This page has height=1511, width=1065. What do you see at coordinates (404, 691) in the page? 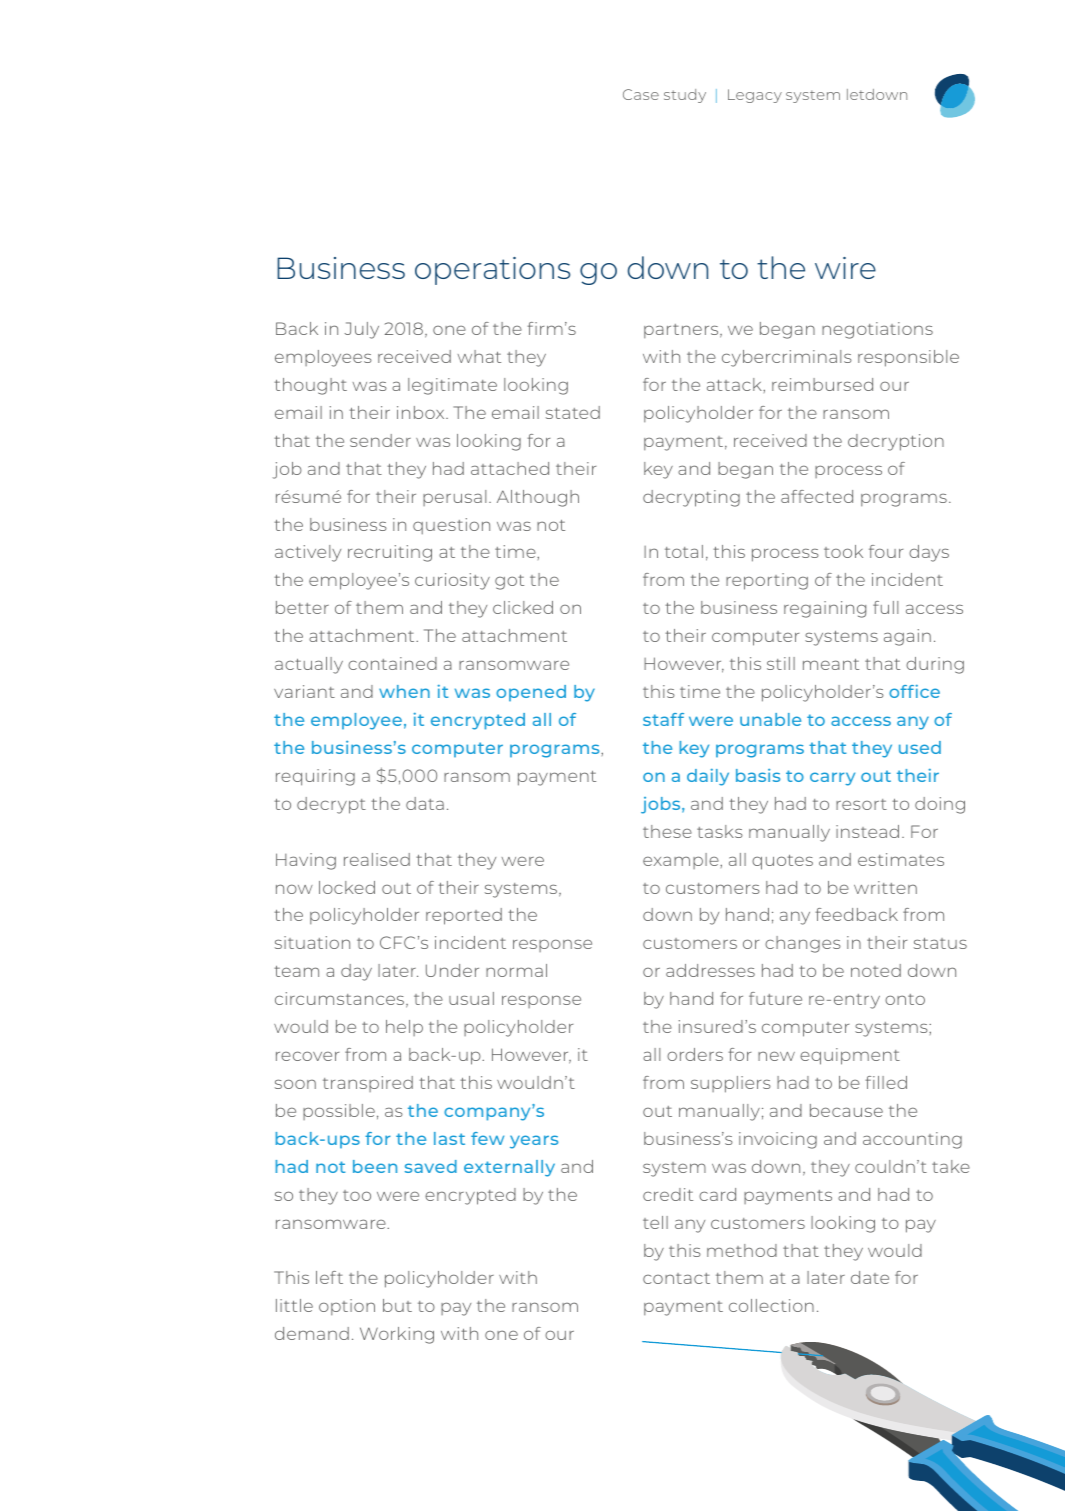
I see `when` at bounding box center [404, 691].
